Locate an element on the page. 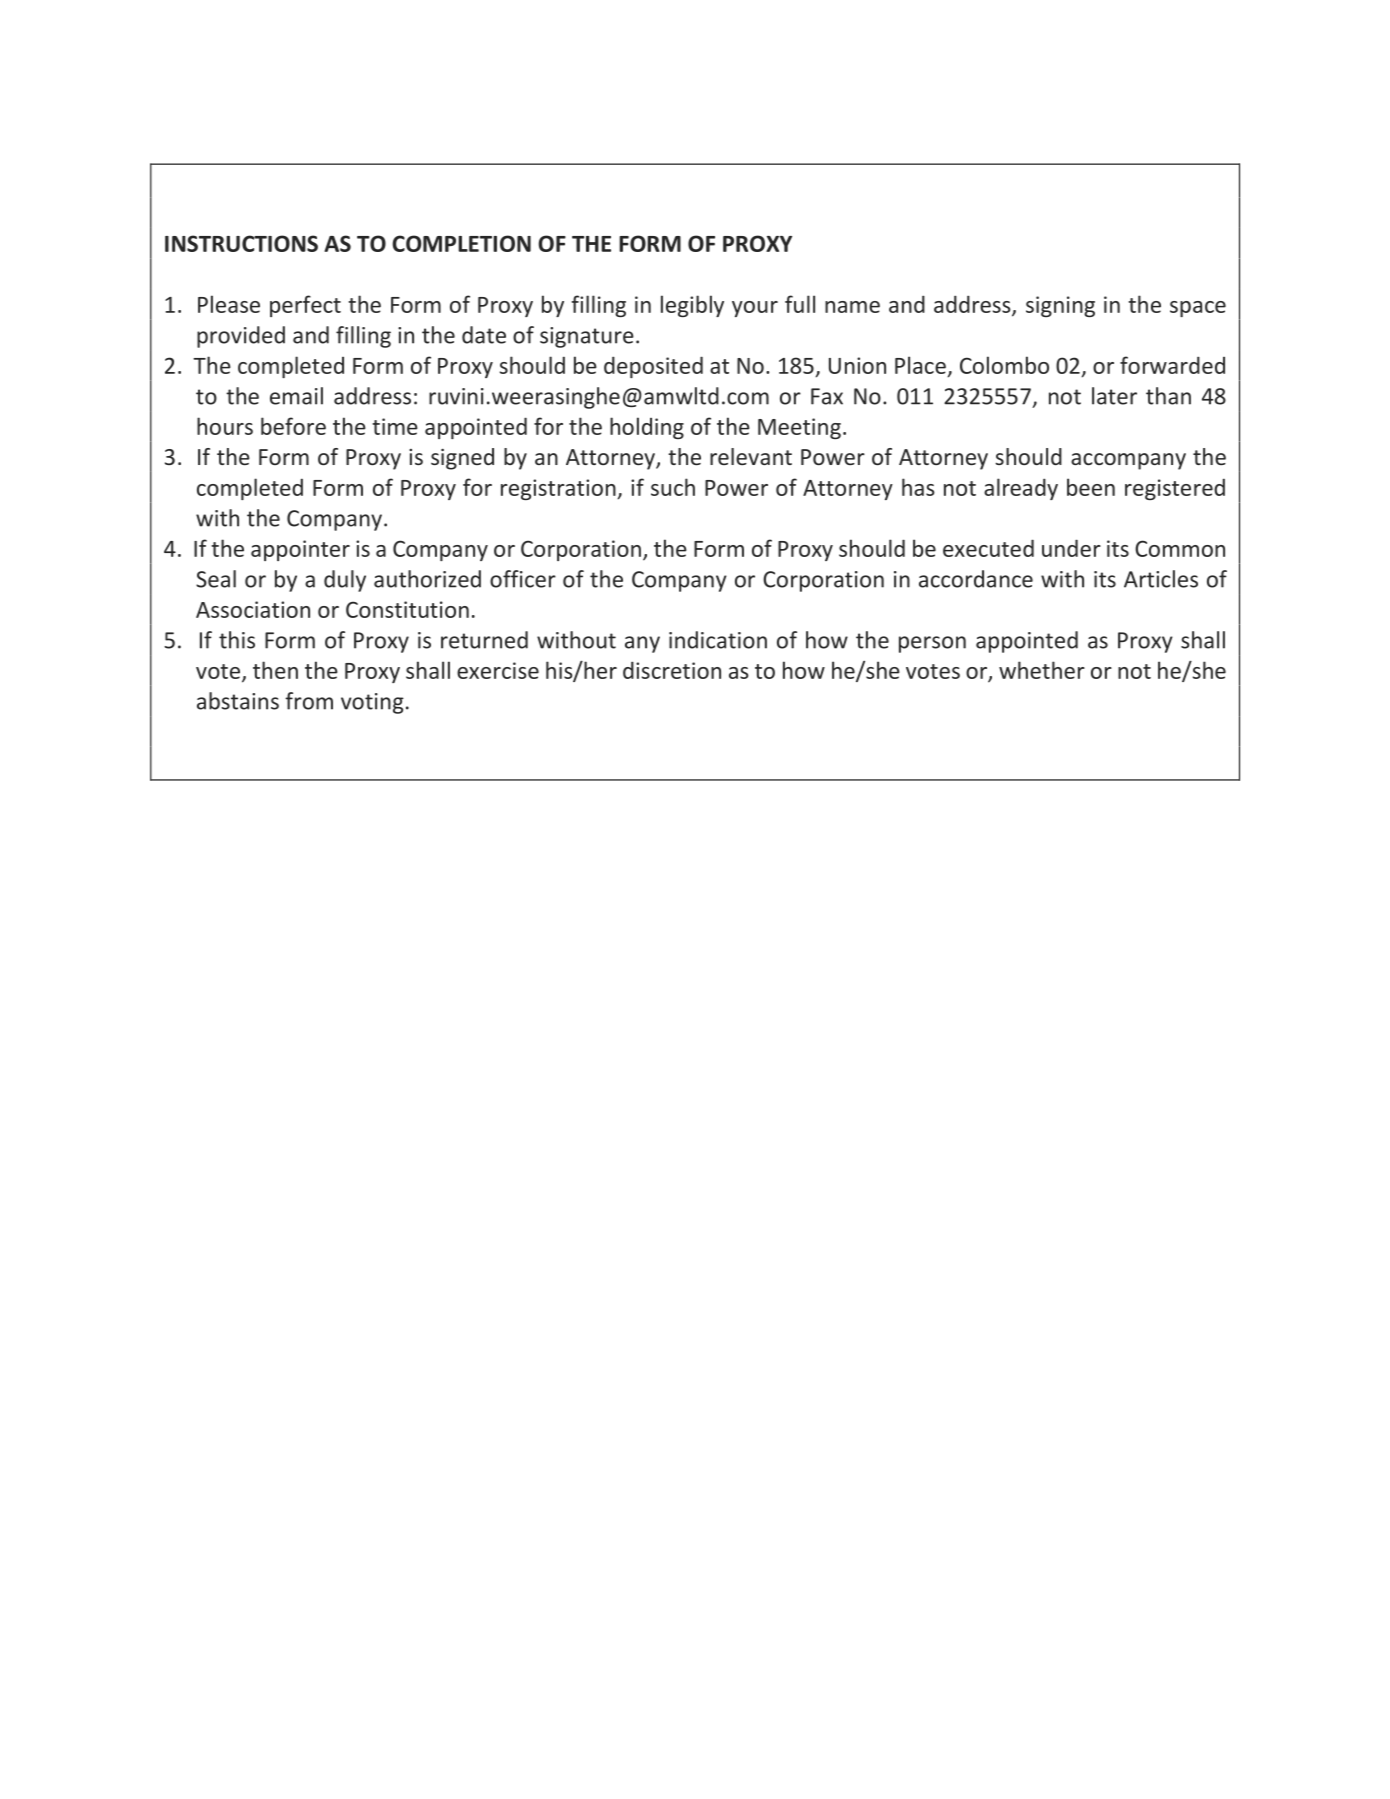 Image resolution: width=1390 pixels, height=1799 pixels. signed is located at coordinates (462, 459).
